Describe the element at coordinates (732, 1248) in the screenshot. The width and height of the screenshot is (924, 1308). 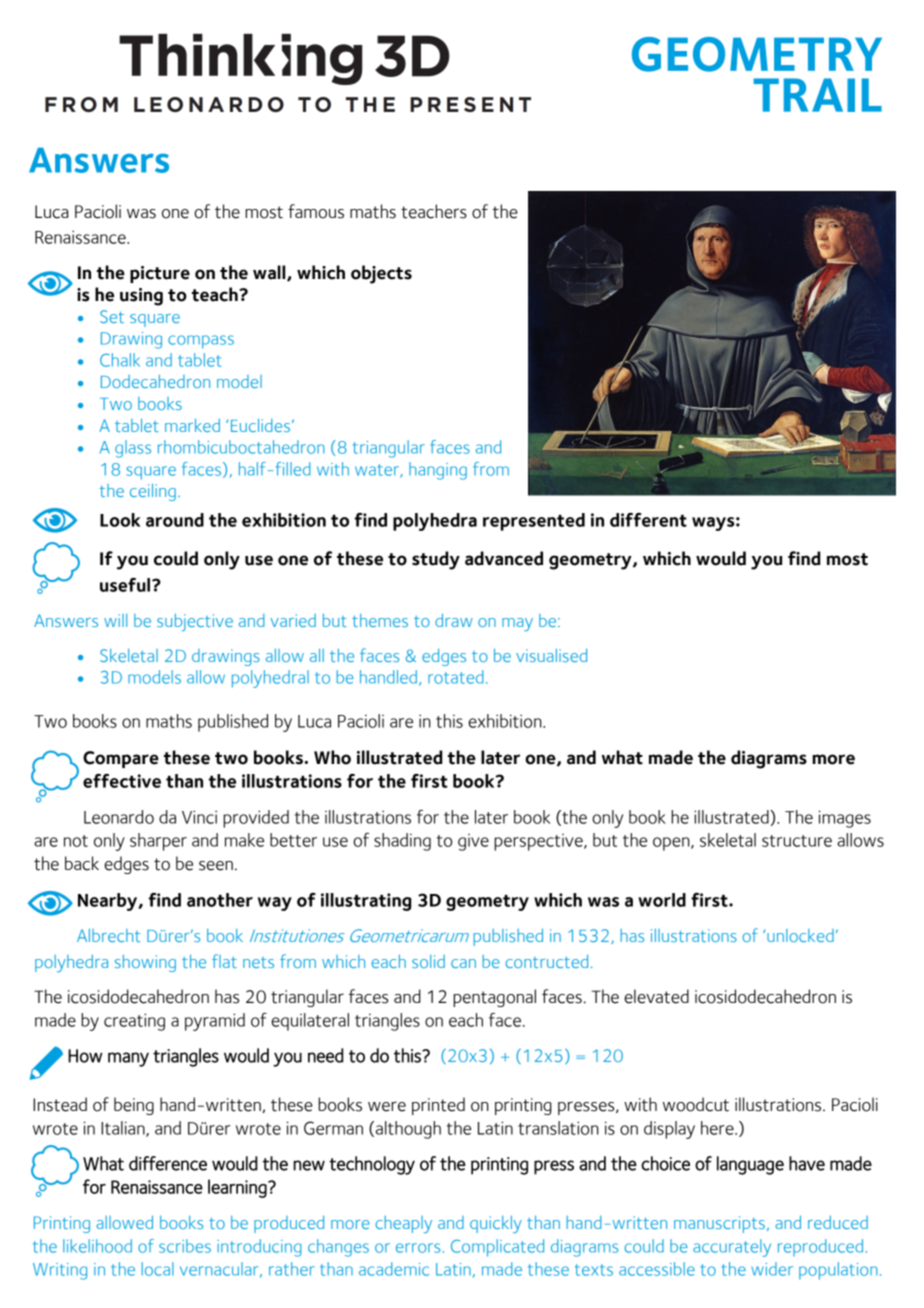
I see `accurately` at that location.
